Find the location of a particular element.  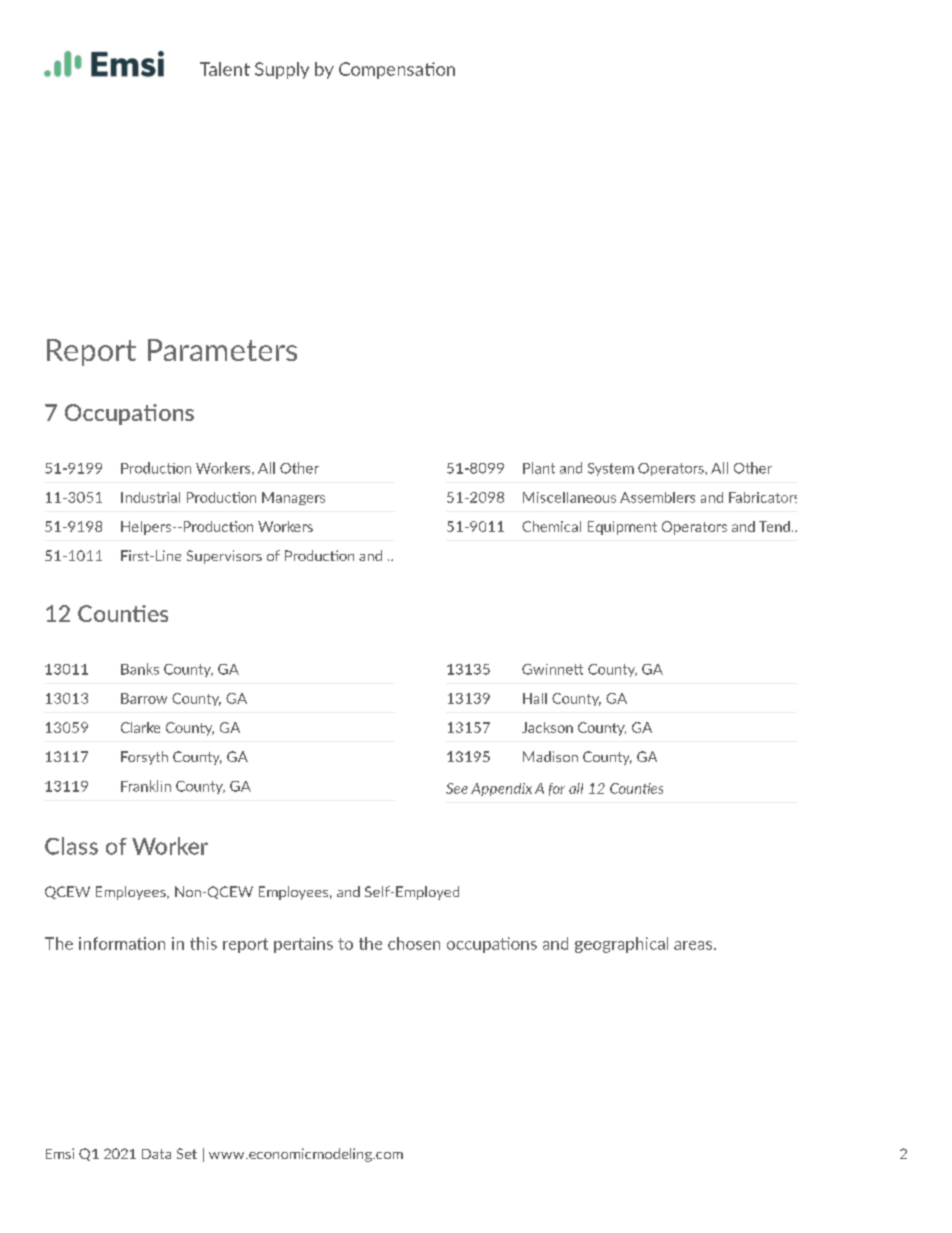

Madison is located at coordinates (550, 756).
